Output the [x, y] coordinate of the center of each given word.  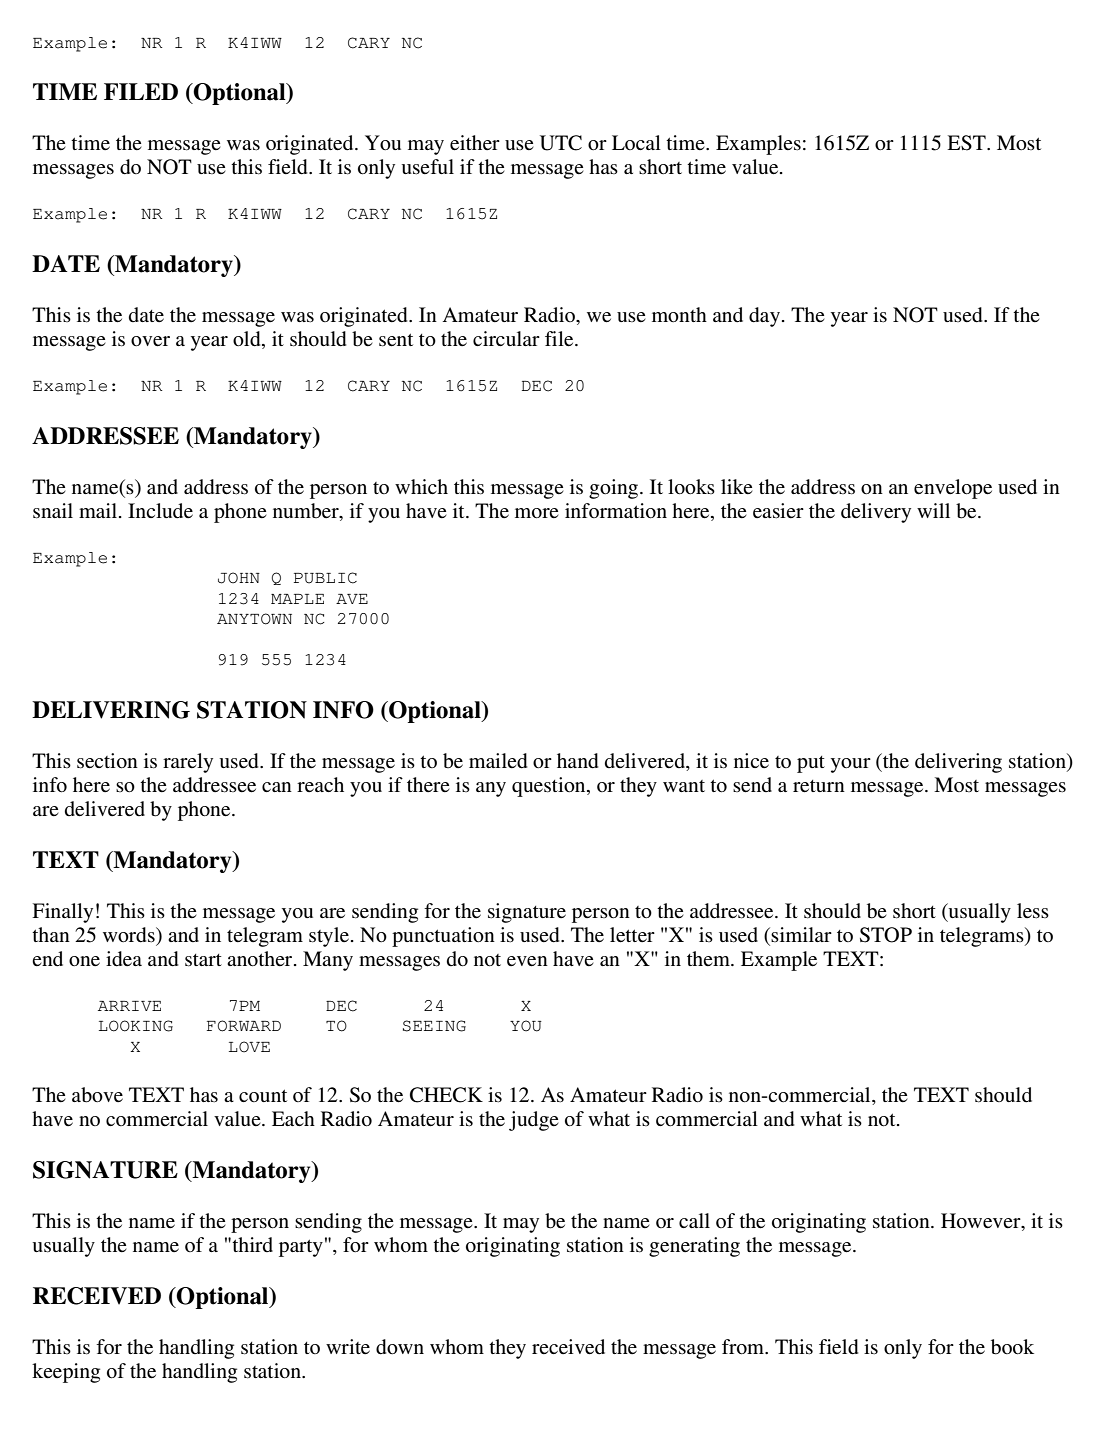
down [400, 1347]
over [150, 341]
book [1012, 1347]
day [764, 317]
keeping [66, 1373]
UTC [561, 143]
